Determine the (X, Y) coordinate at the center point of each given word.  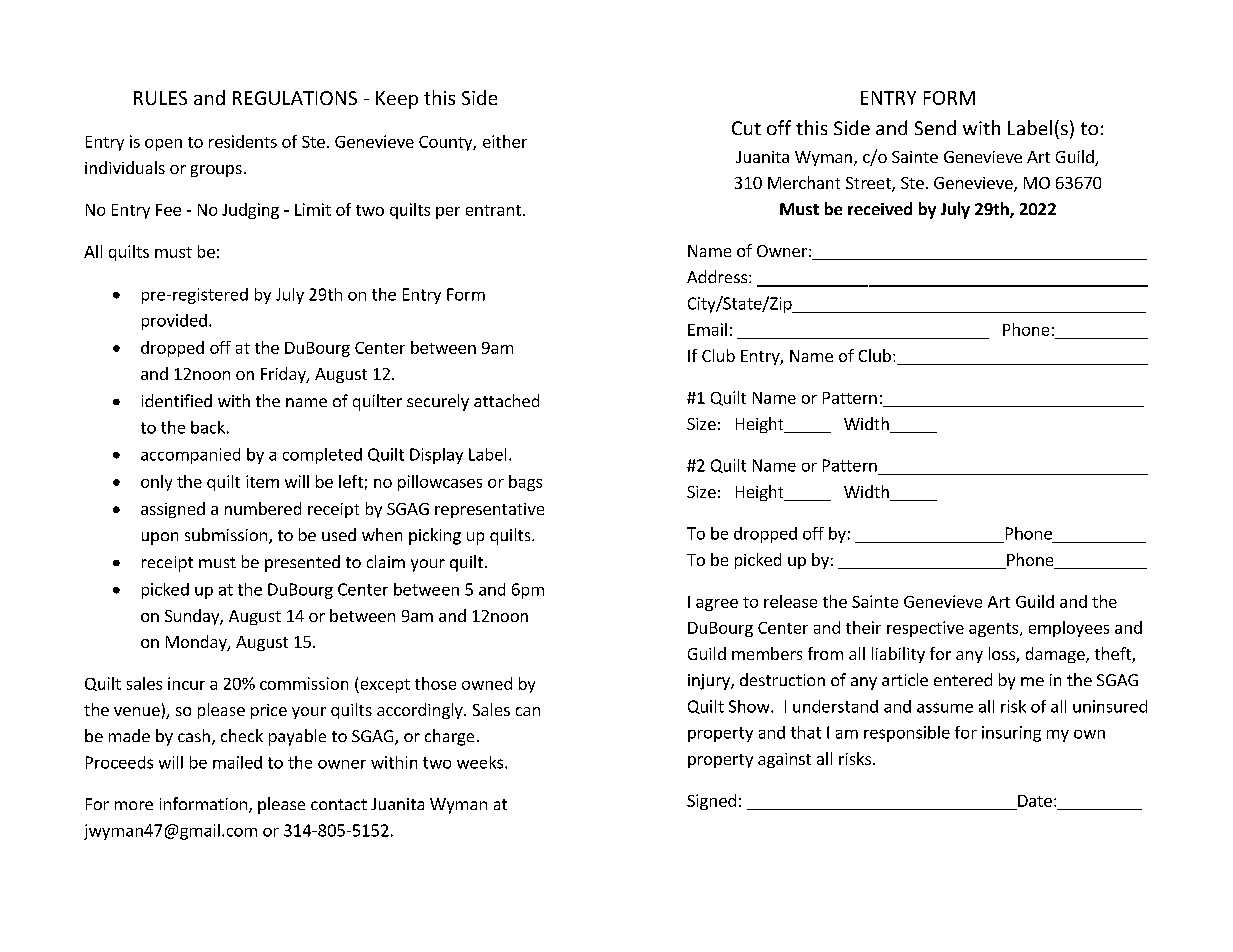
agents (995, 630)
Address (717, 276)
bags (525, 483)
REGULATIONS (295, 98)
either (505, 141)
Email (707, 329)
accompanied (190, 456)
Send (935, 127)
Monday (197, 643)
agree (717, 605)
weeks (481, 762)
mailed (237, 762)
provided (174, 322)
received (880, 208)
